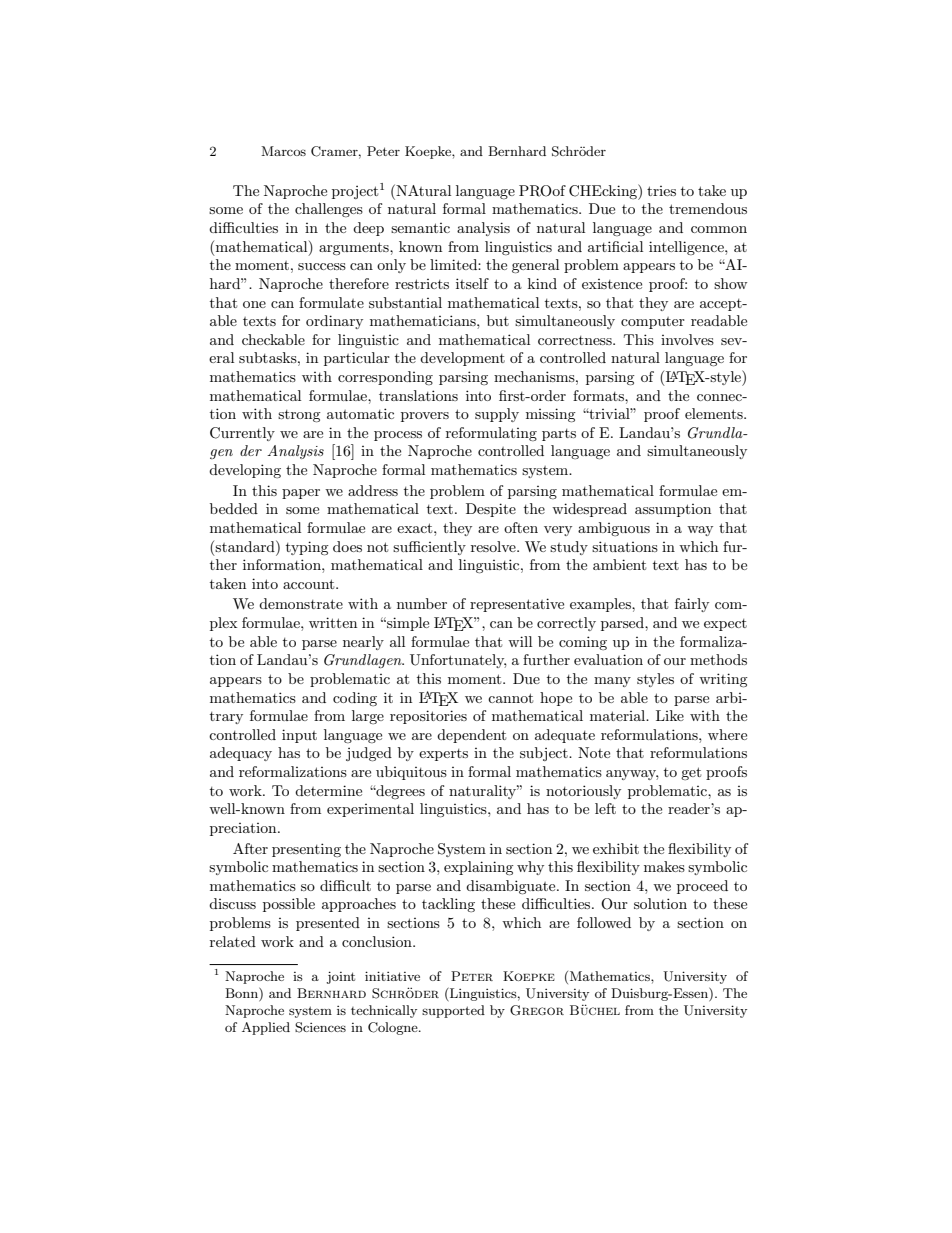 This screenshot has height=1233, width=952. I want to click on semantic, so click(420, 228).
